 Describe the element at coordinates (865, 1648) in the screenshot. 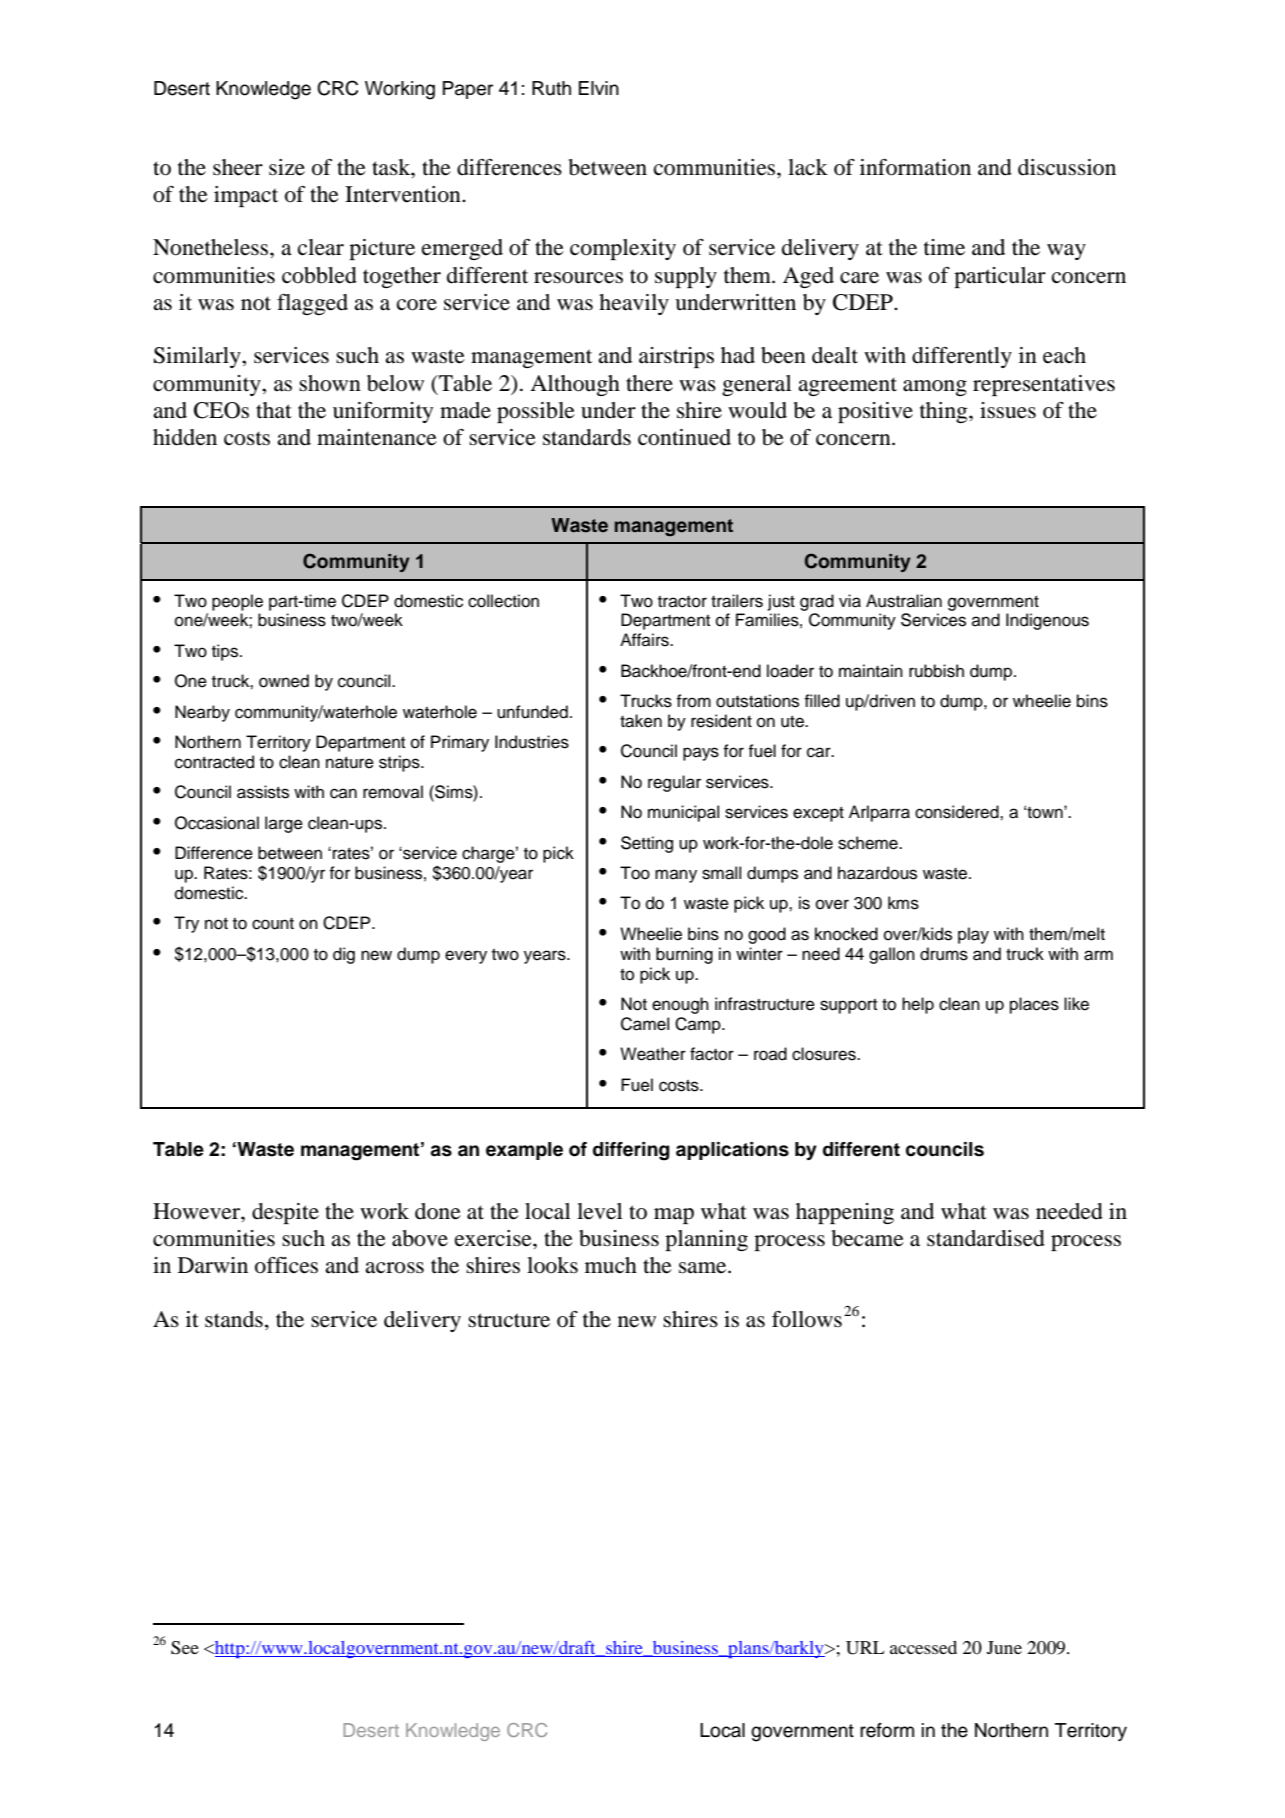

I see `URL` at that location.
